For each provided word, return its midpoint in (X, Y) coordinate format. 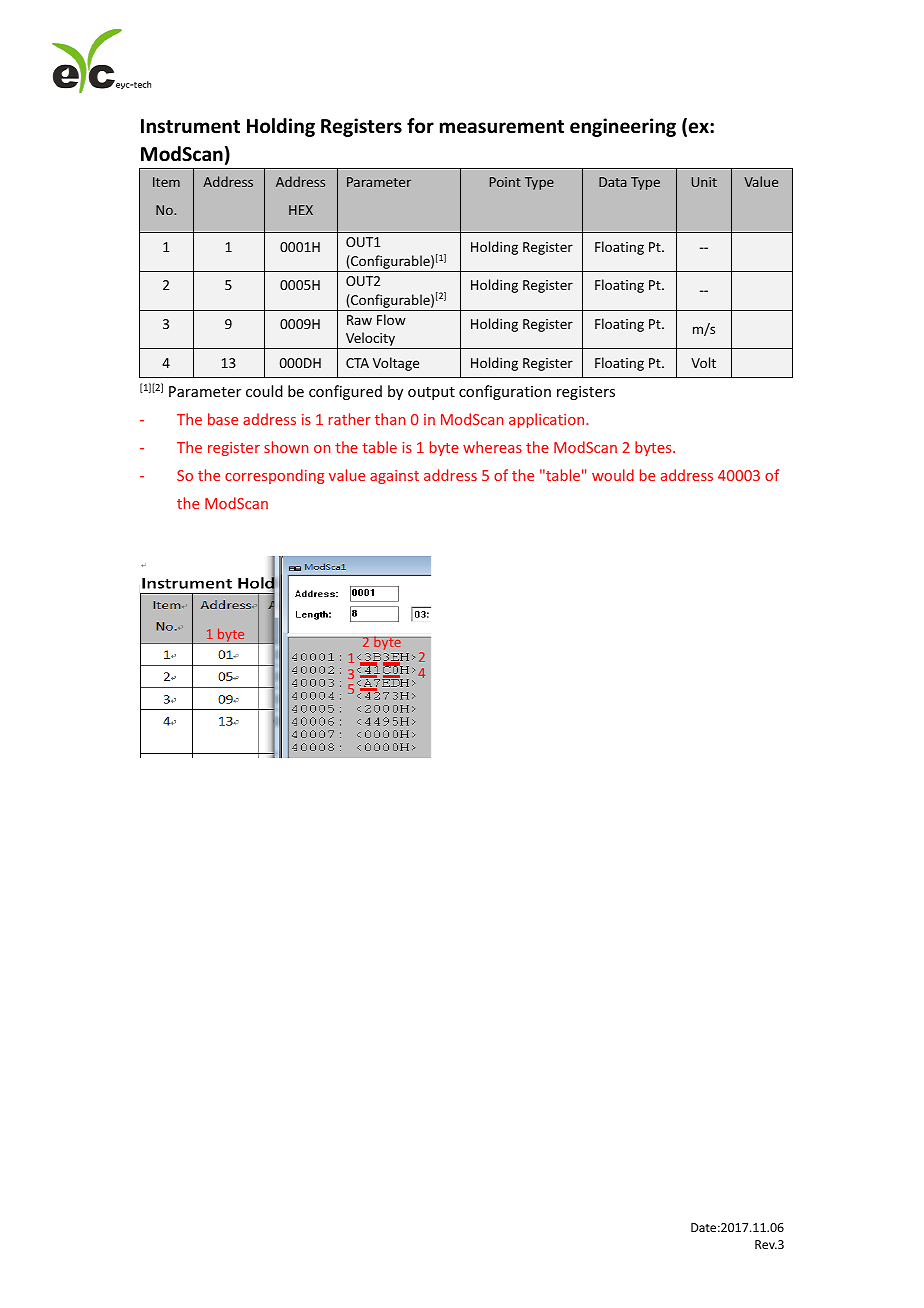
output (431, 393)
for (420, 126)
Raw (359, 320)
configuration (505, 392)
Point (505, 182)
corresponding (274, 476)
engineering (623, 127)
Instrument (190, 126)
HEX (301, 210)
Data (613, 182)
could (264, 391)
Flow (391, 319)
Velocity (371, 340)
